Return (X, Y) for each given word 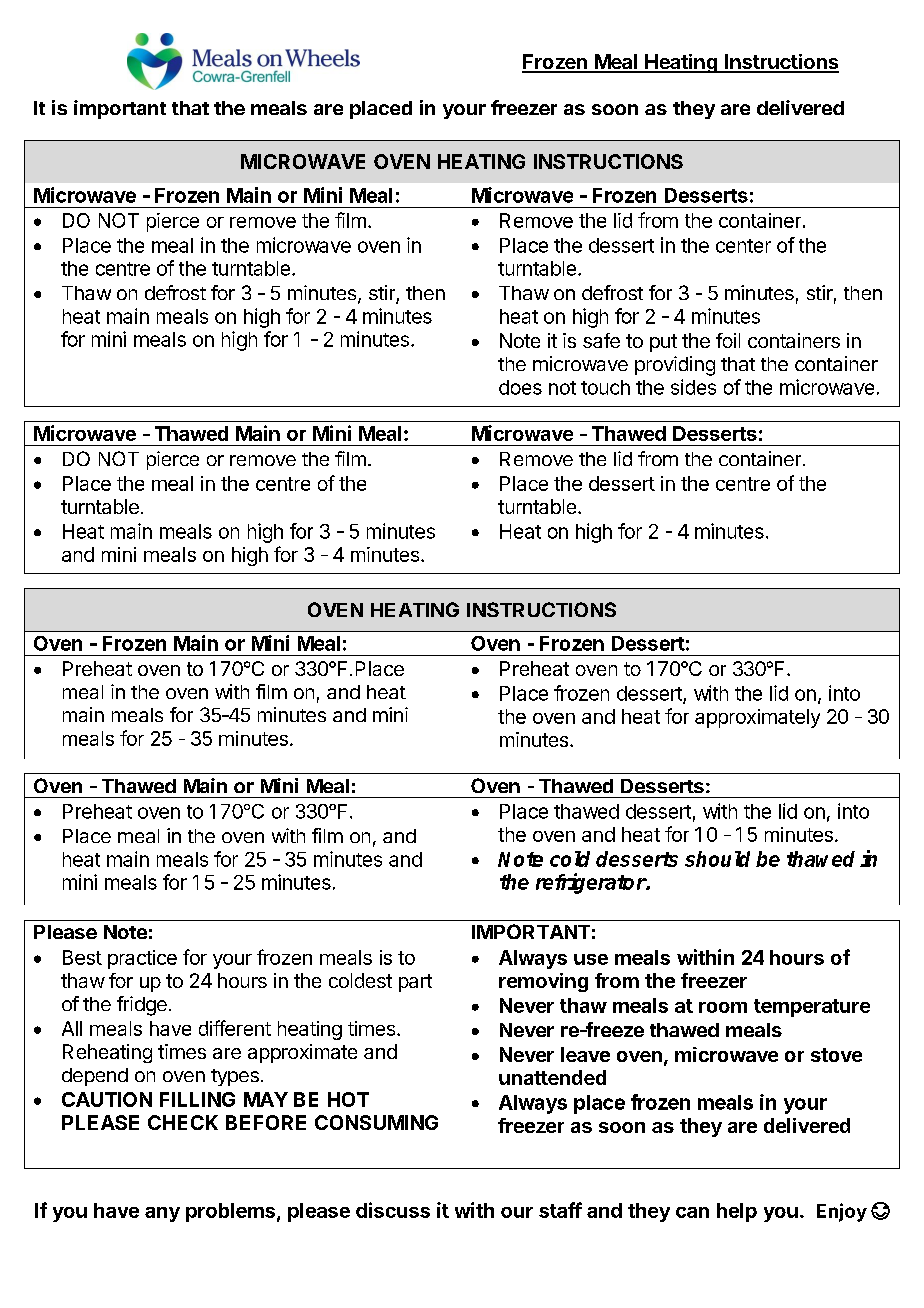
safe (601, 340)
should (717, 859)
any (162, 1214)
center (743, 246)
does (520, 387)
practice (142, 959)
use (591, 959)
